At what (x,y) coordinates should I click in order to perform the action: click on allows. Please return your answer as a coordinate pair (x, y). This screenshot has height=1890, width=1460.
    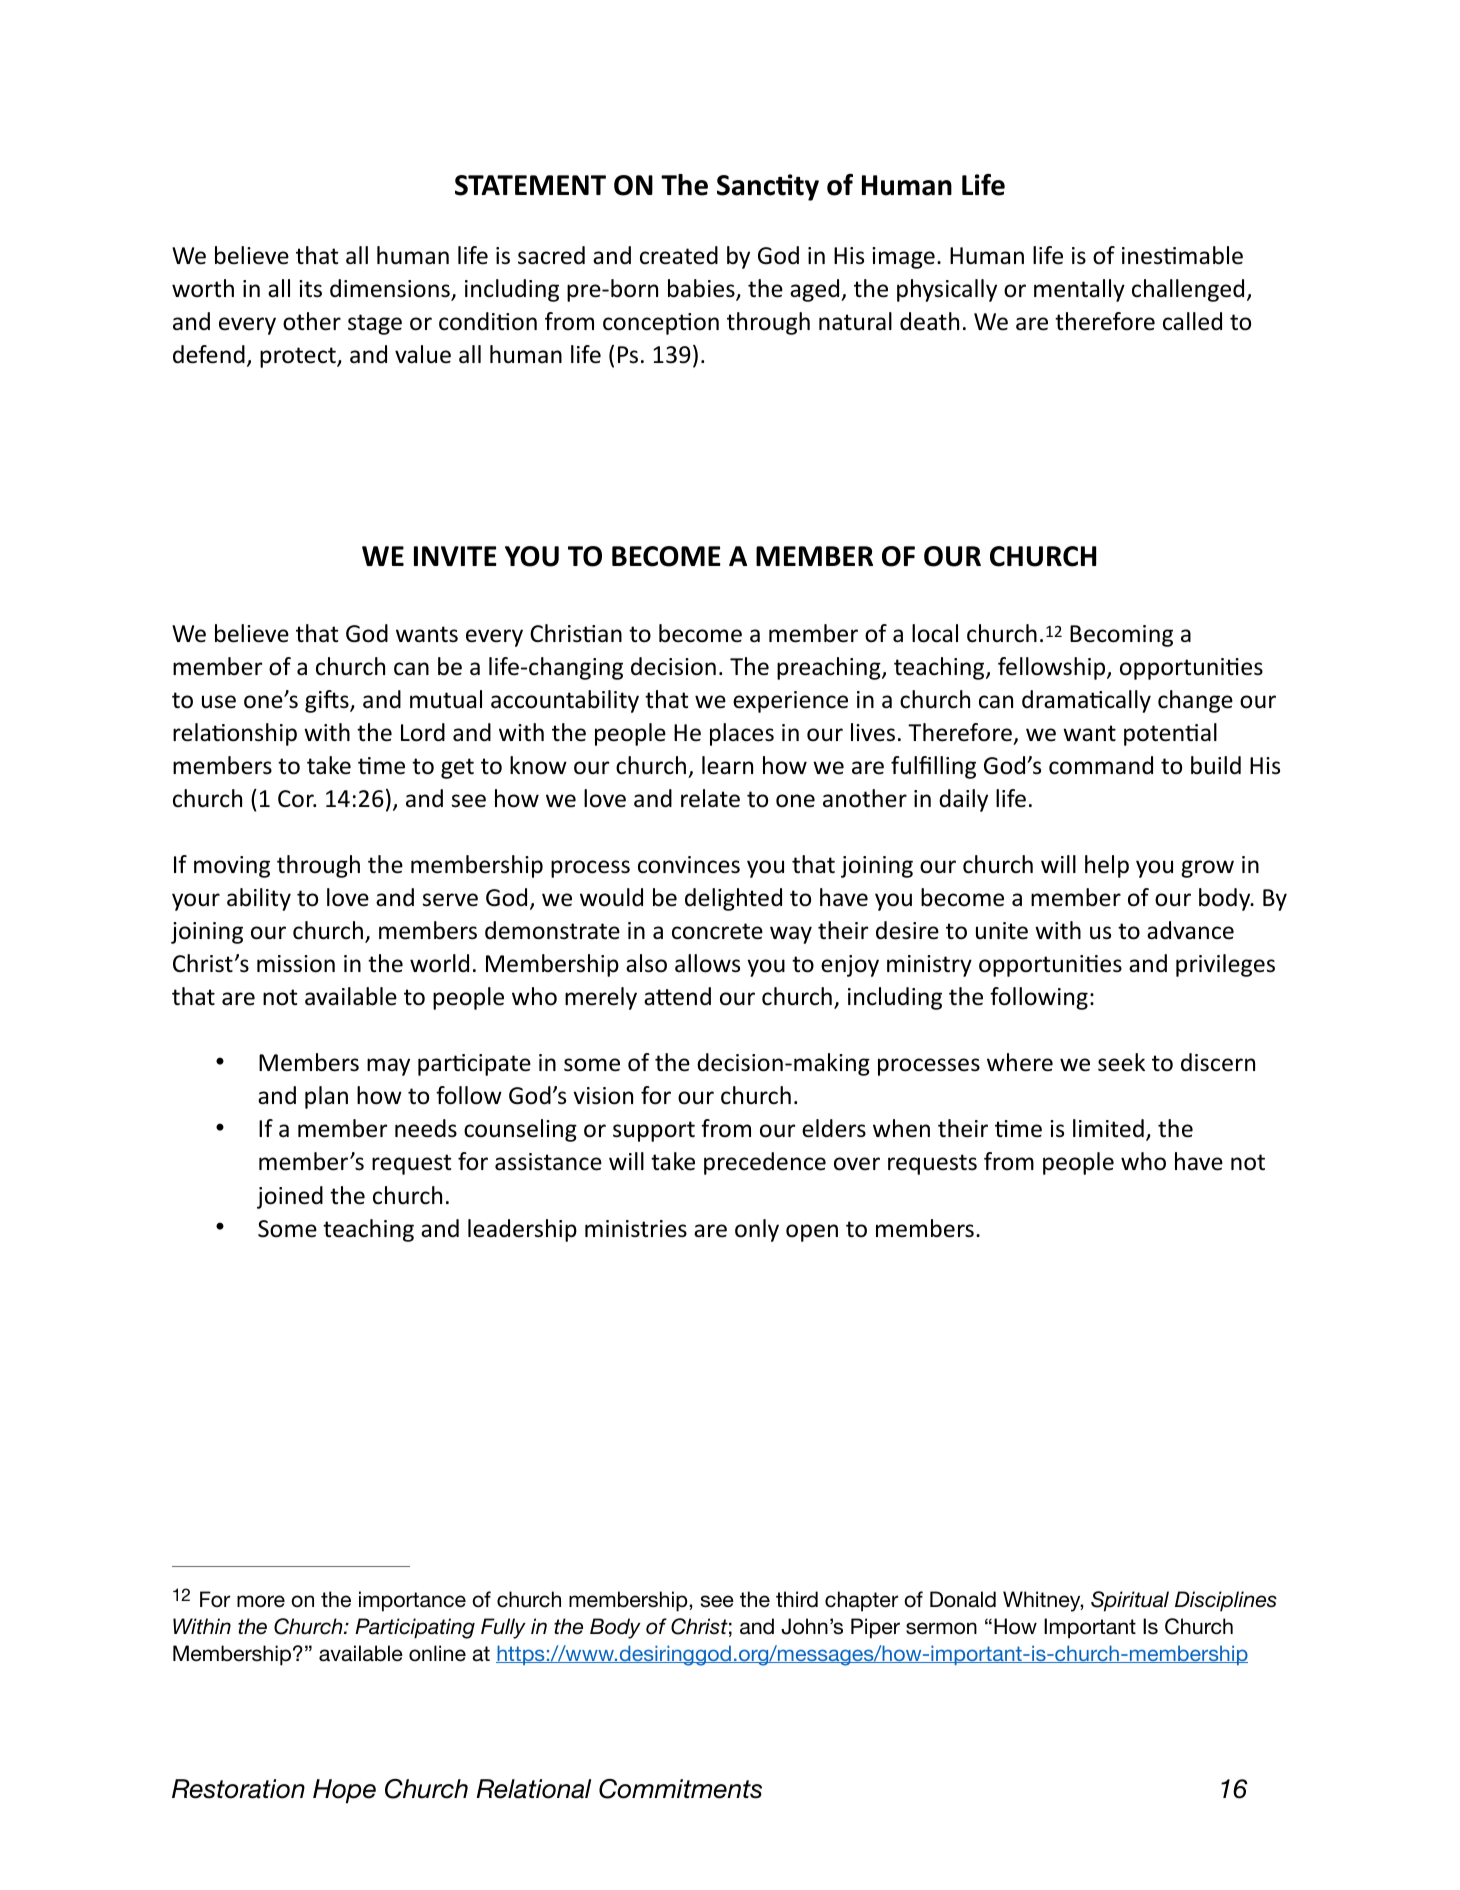
    Looking at the image, I should click on (707, 963).
